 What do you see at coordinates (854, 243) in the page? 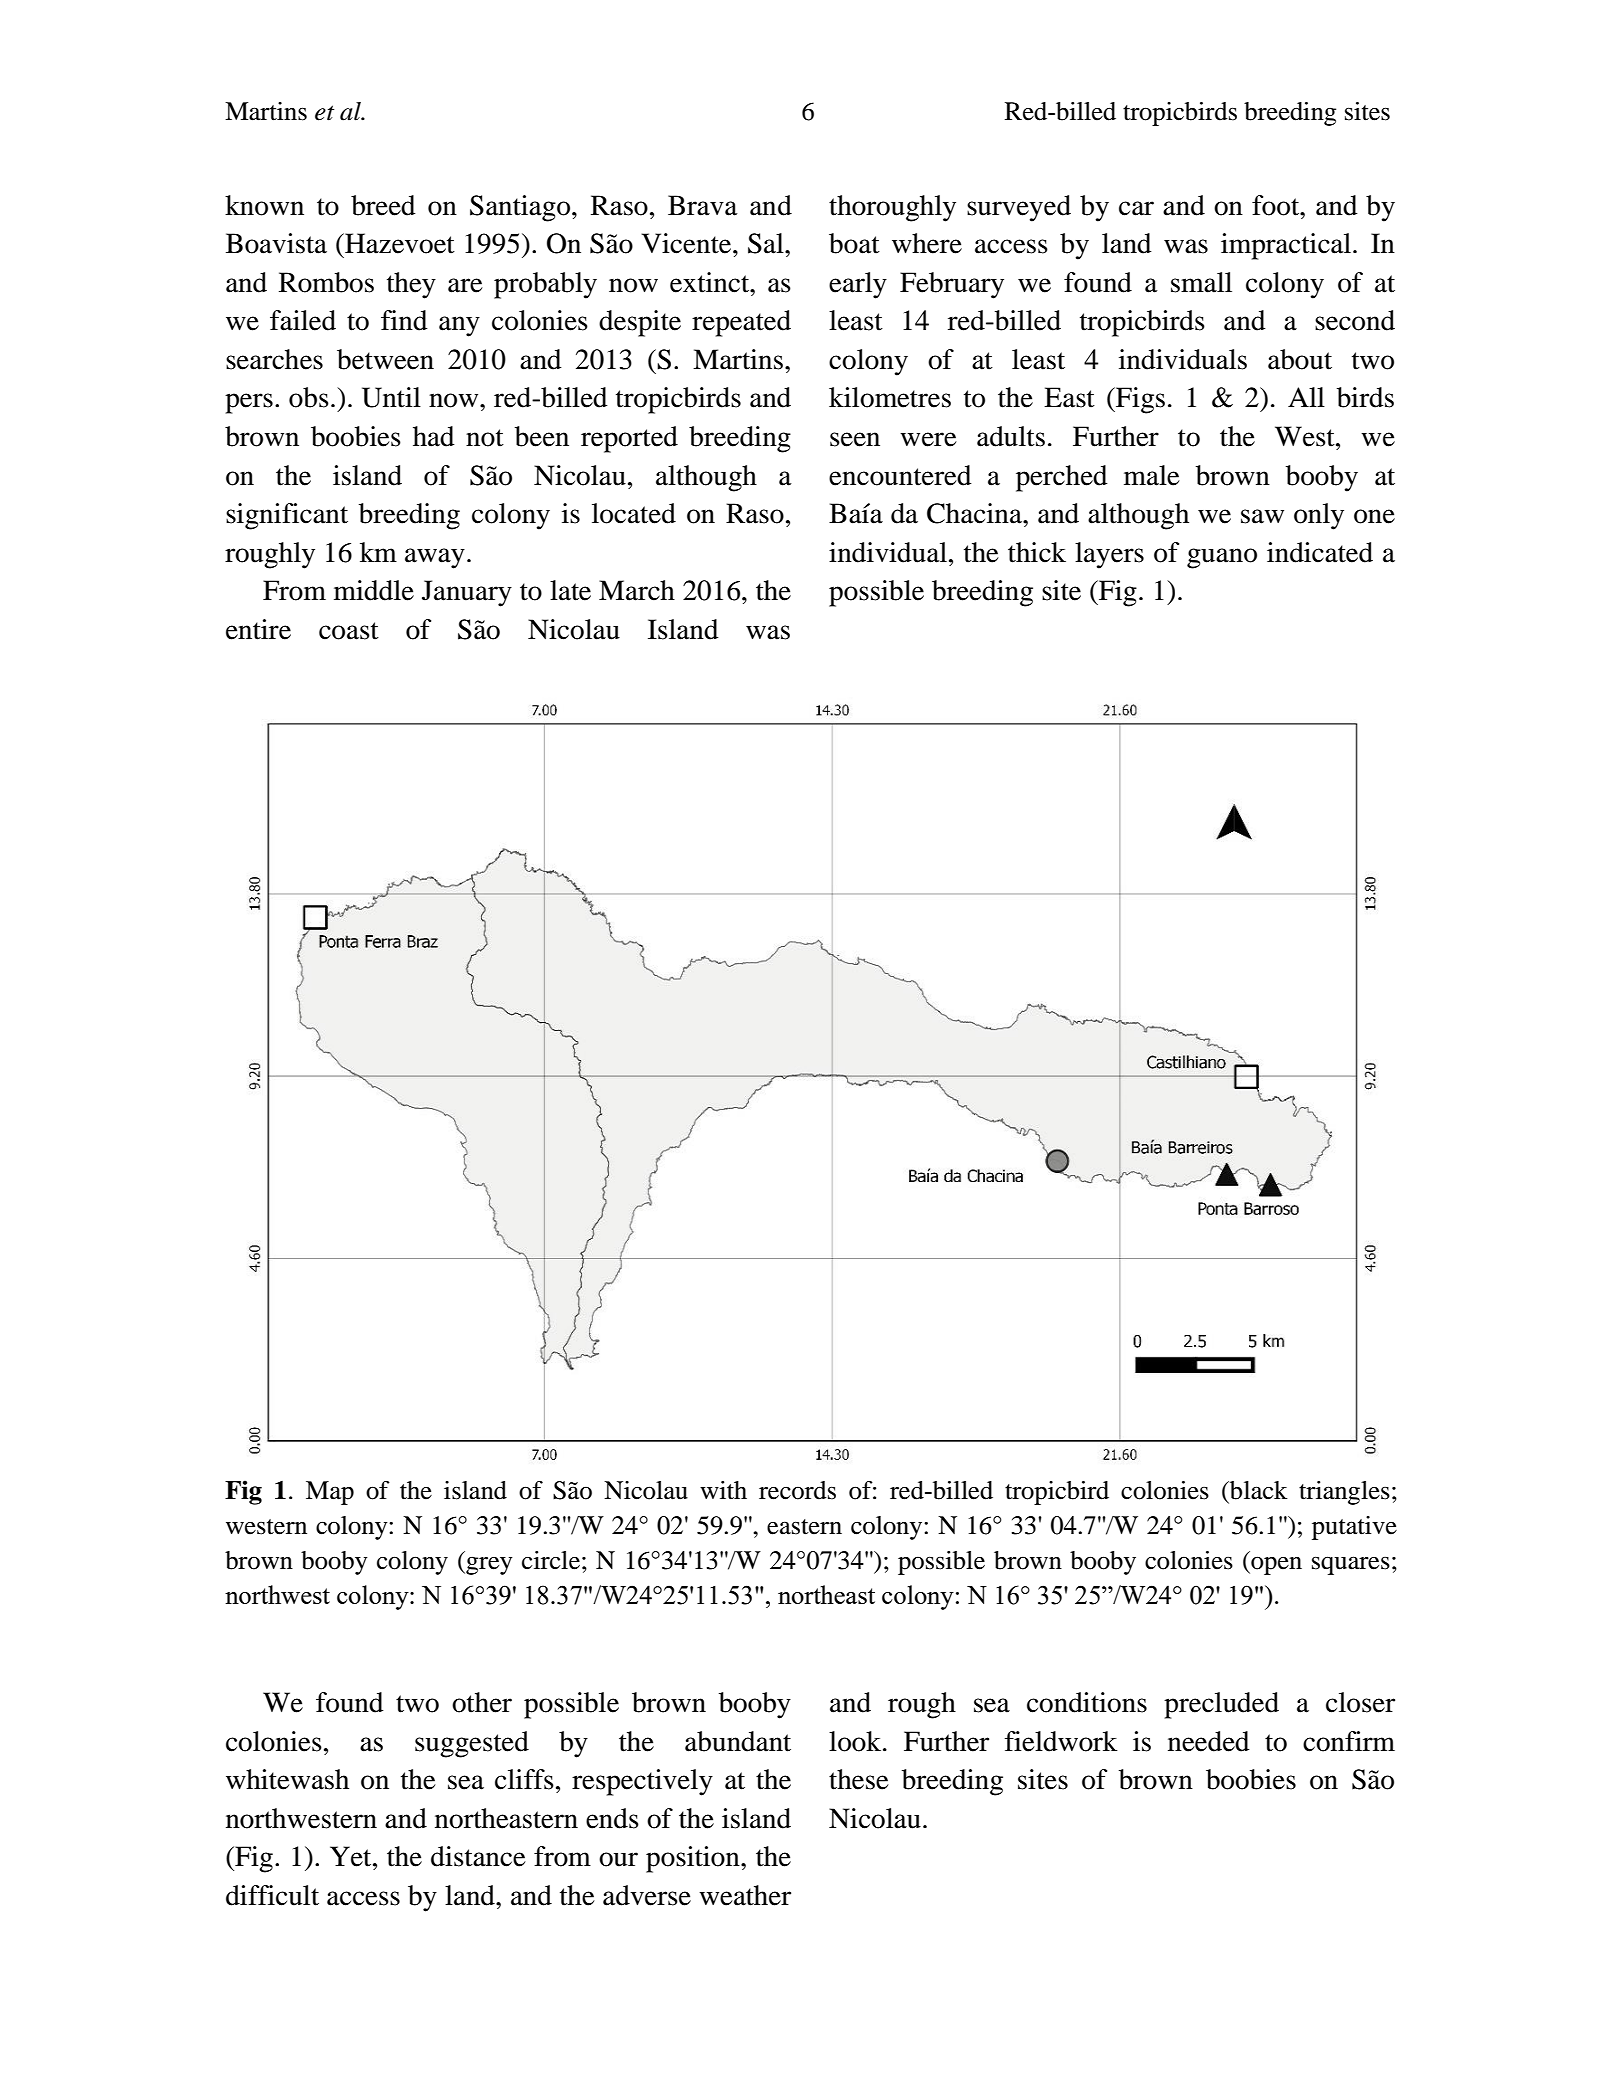
I see `boat` at bounding box center [854, 243].
